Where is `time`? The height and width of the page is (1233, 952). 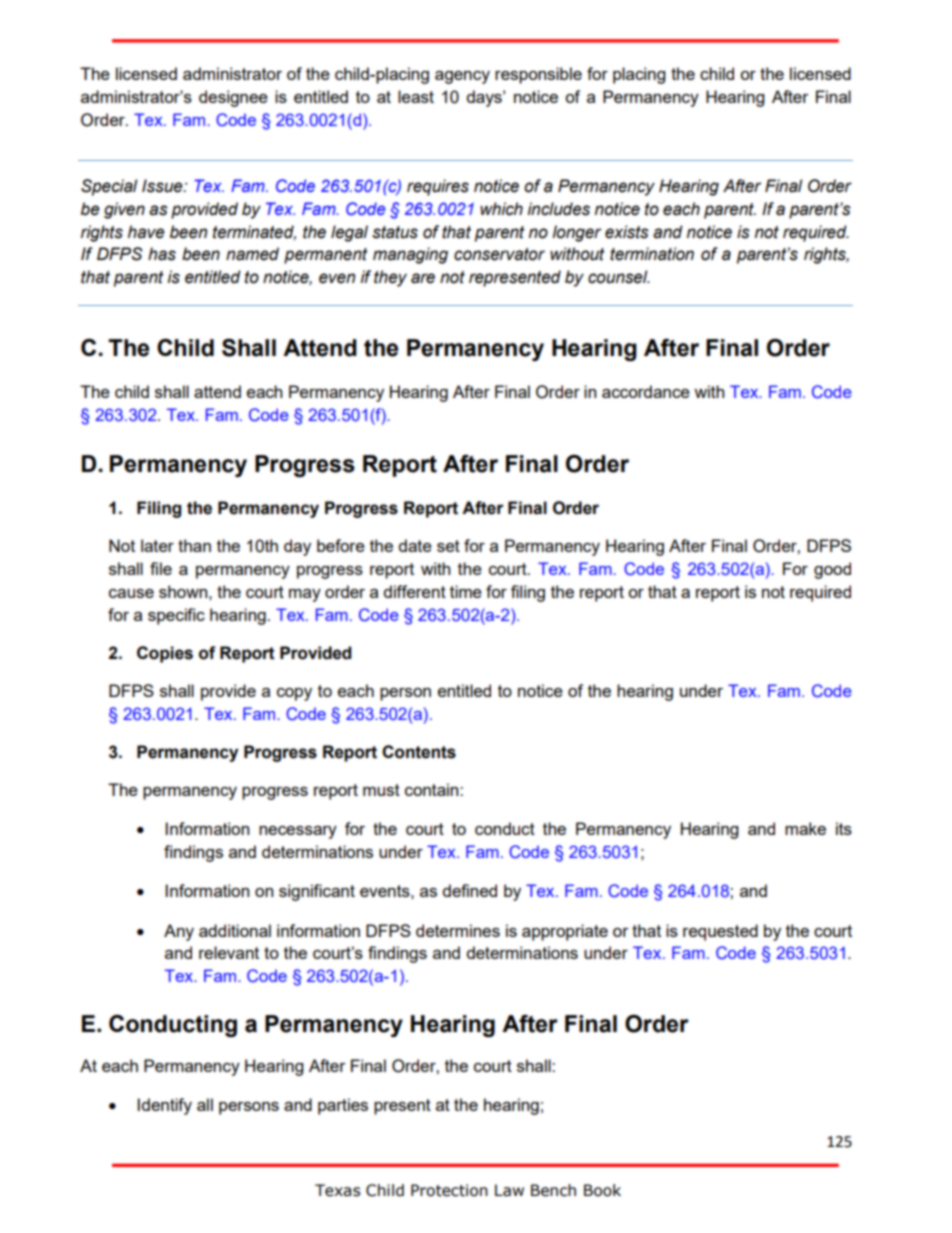
time is located at coordinates (466, 591).
